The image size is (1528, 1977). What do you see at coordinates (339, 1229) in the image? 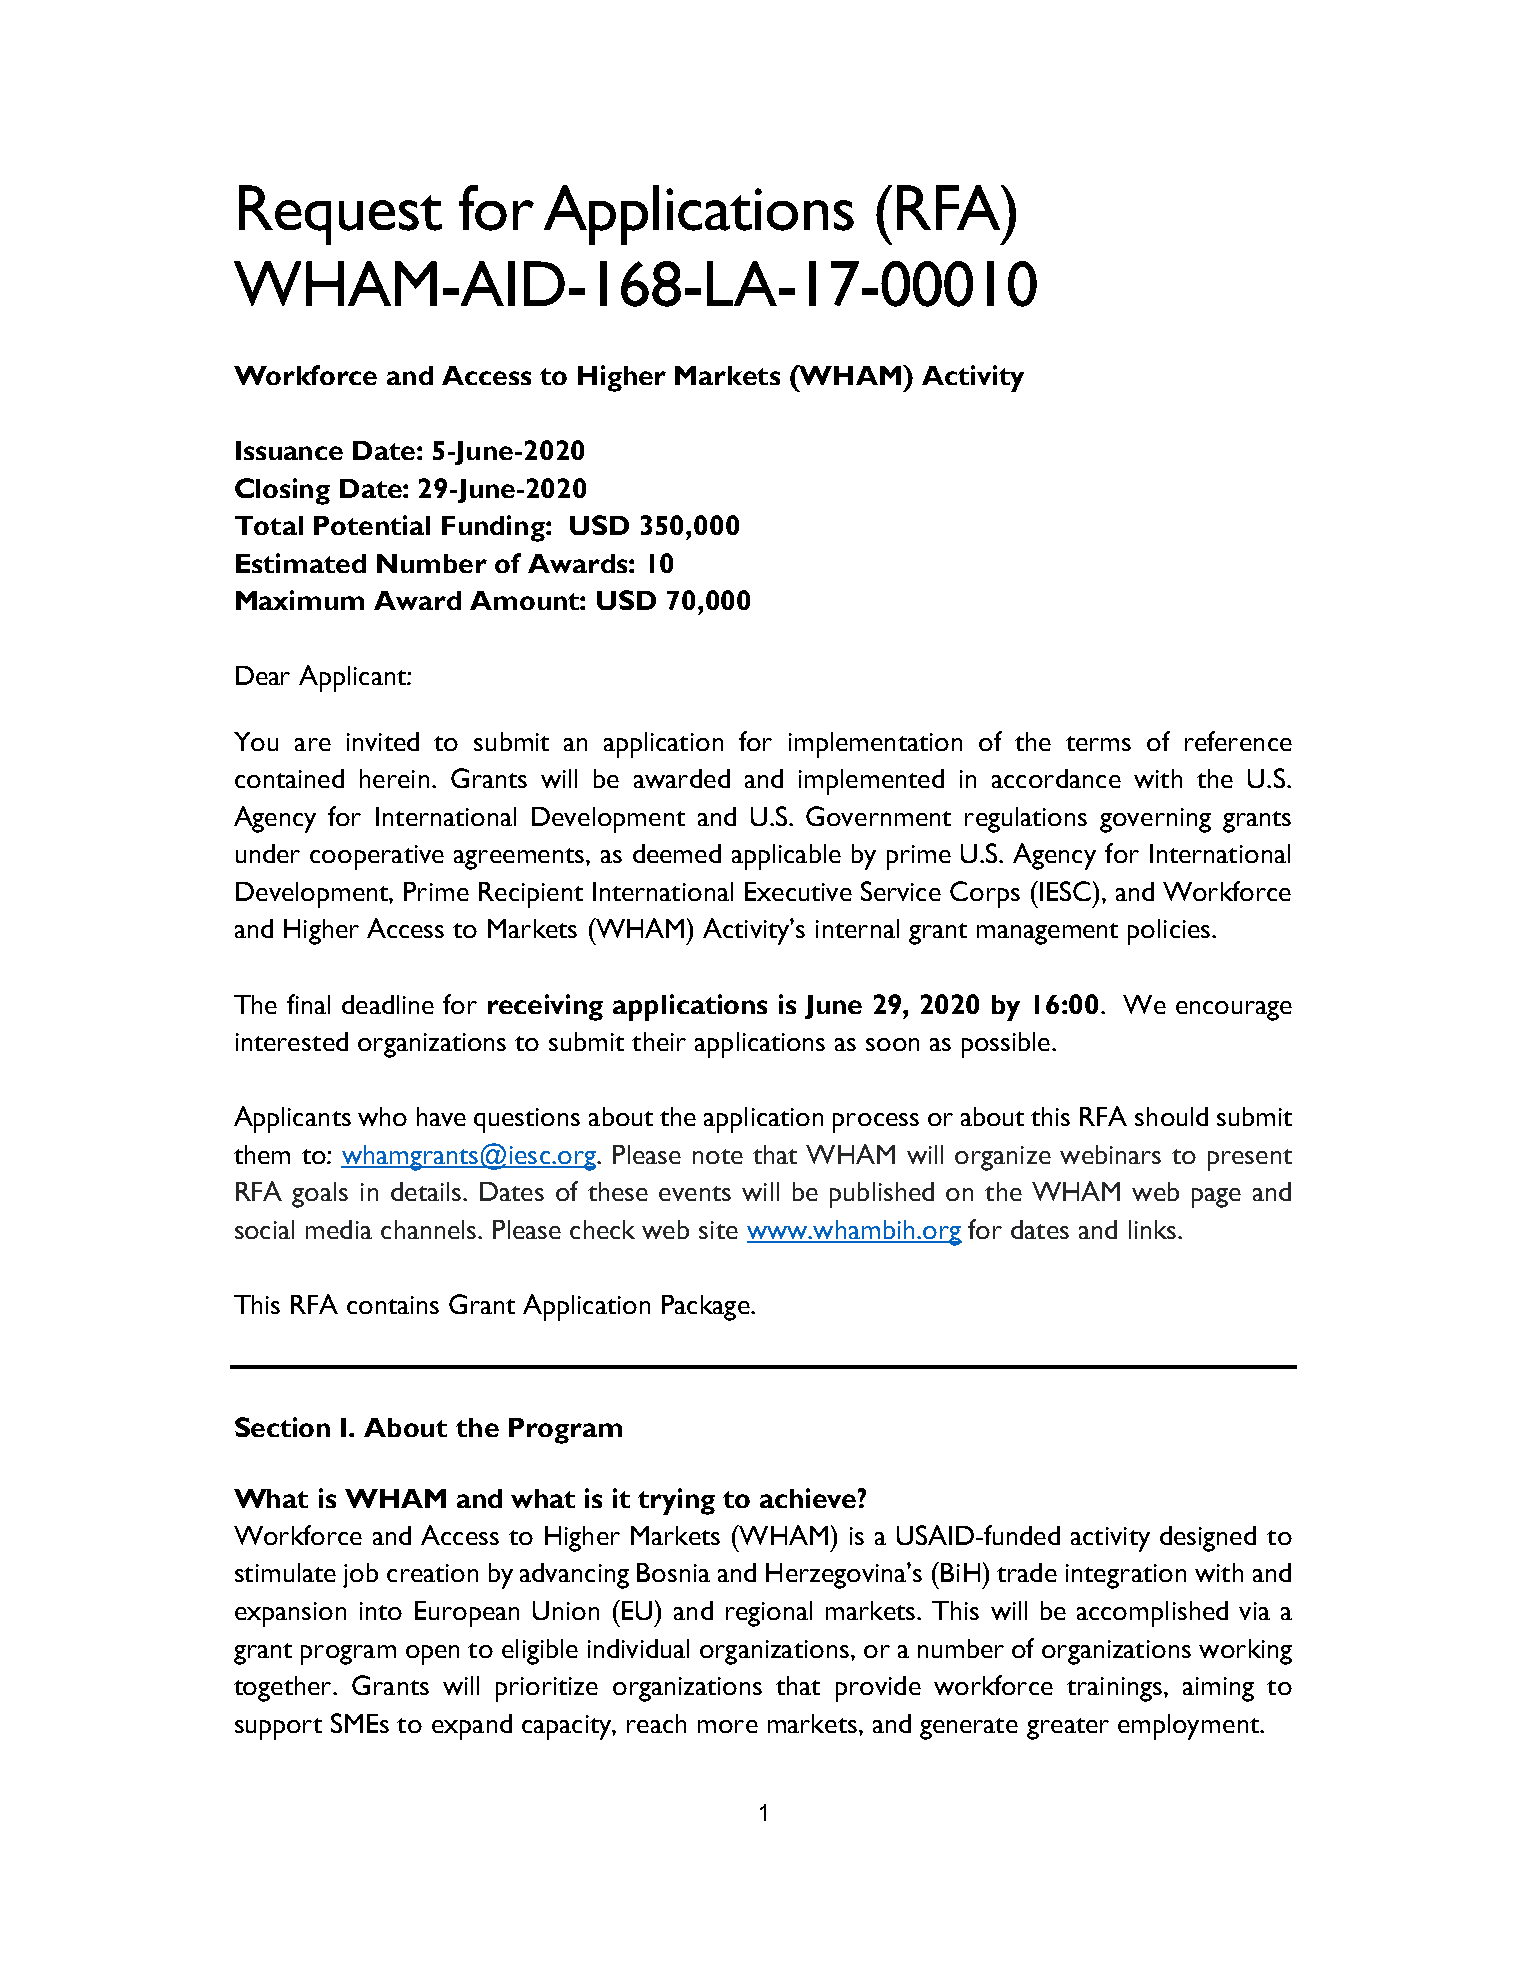
I see `media` at bounding box center [339, 1229].
